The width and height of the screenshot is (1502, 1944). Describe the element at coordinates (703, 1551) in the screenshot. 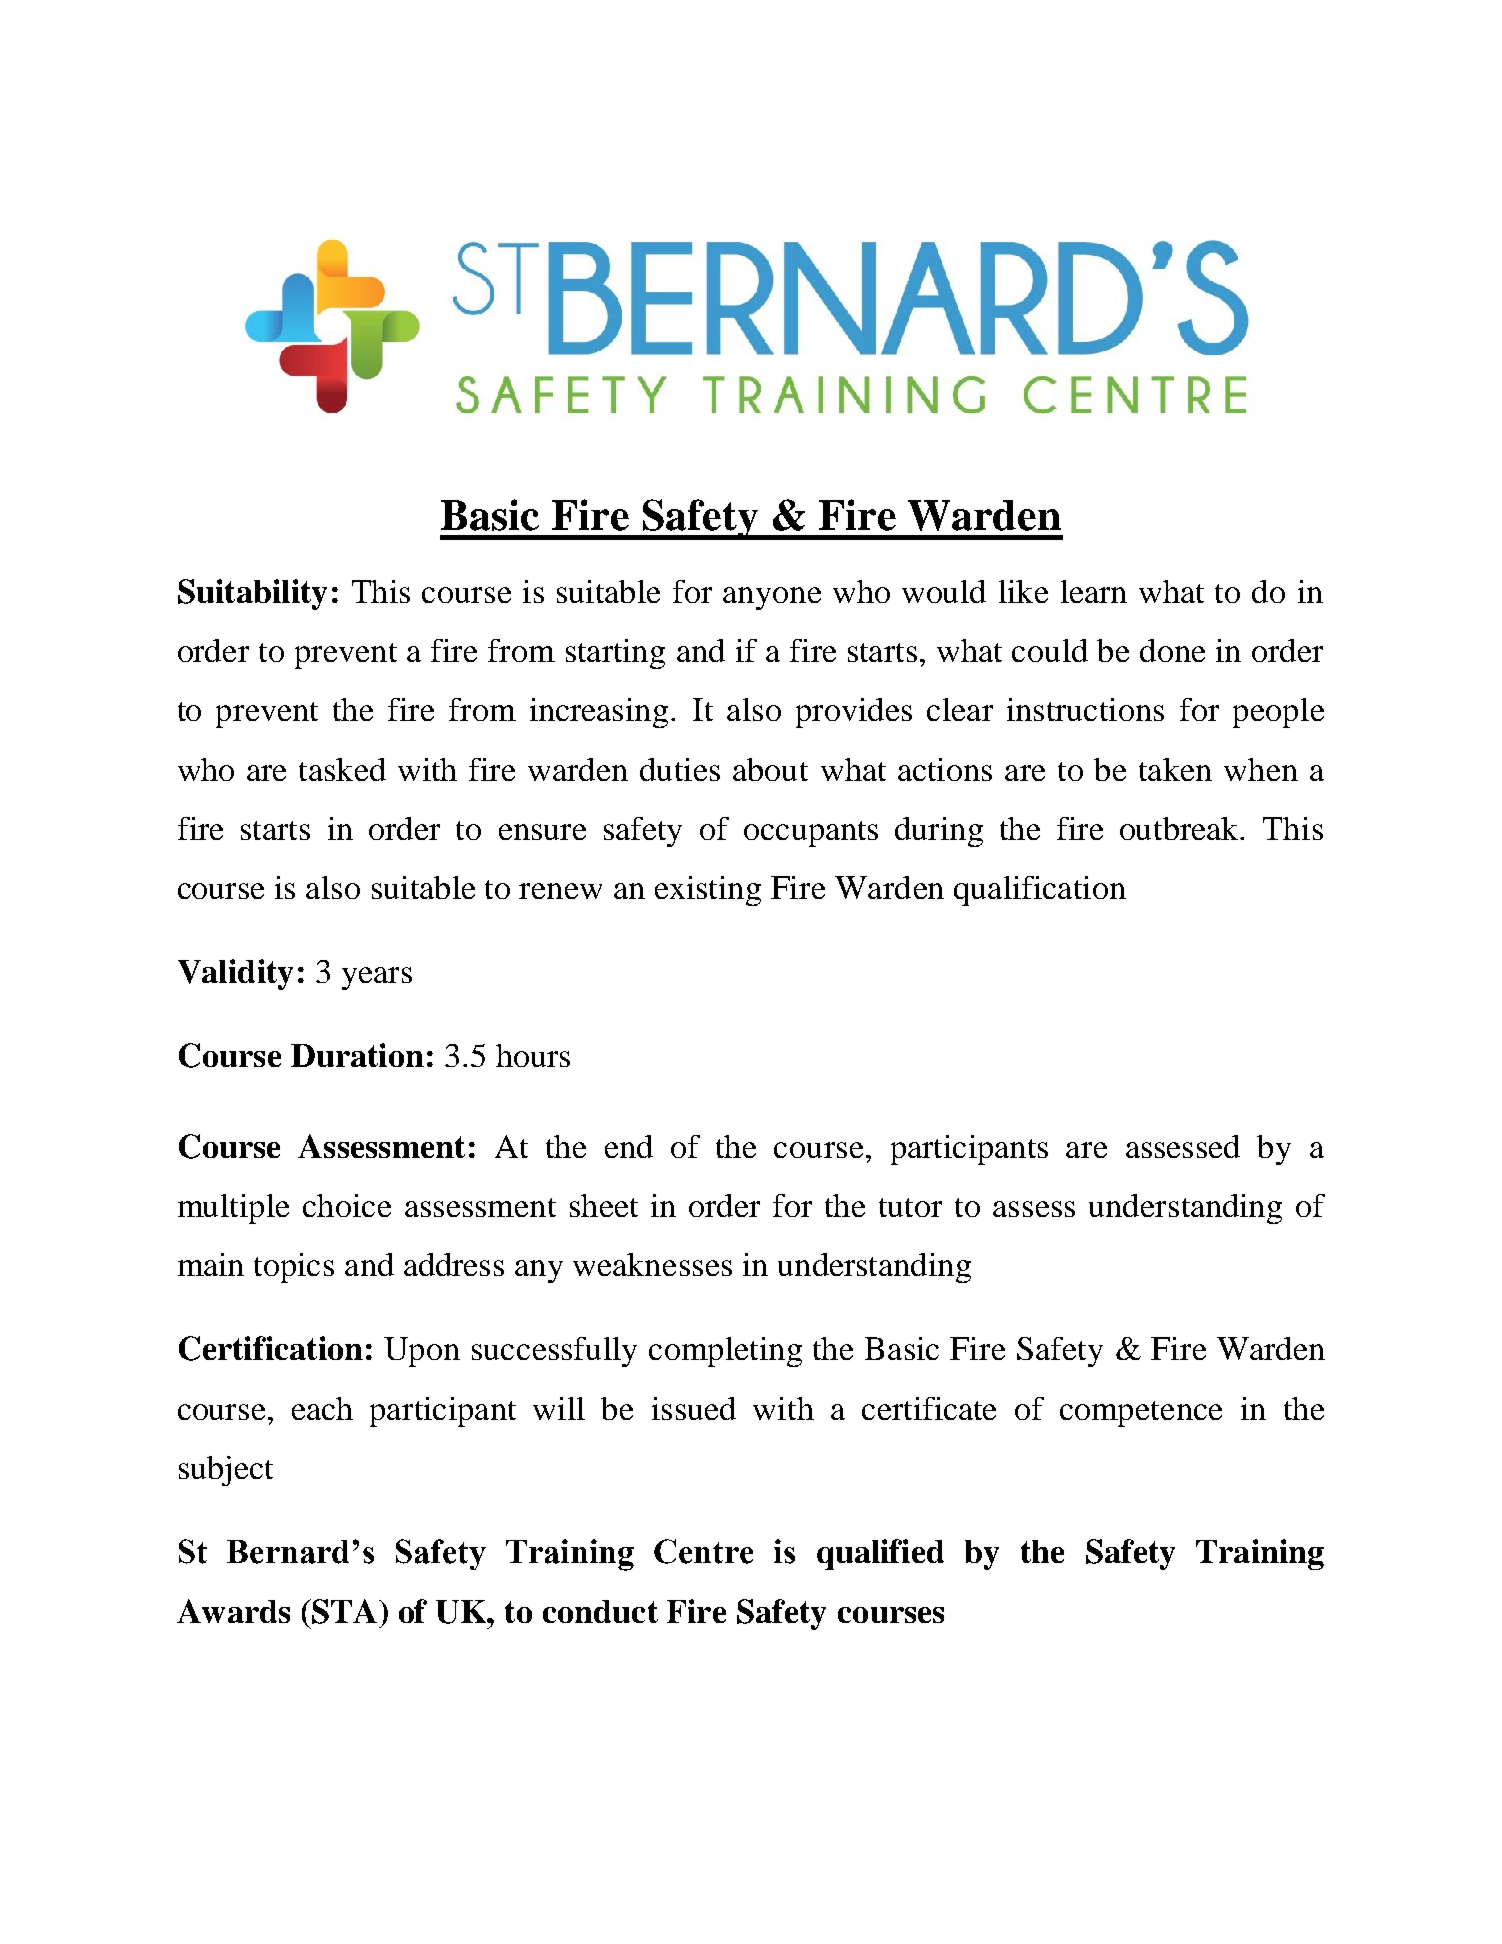

I see `Centre` at that location.
